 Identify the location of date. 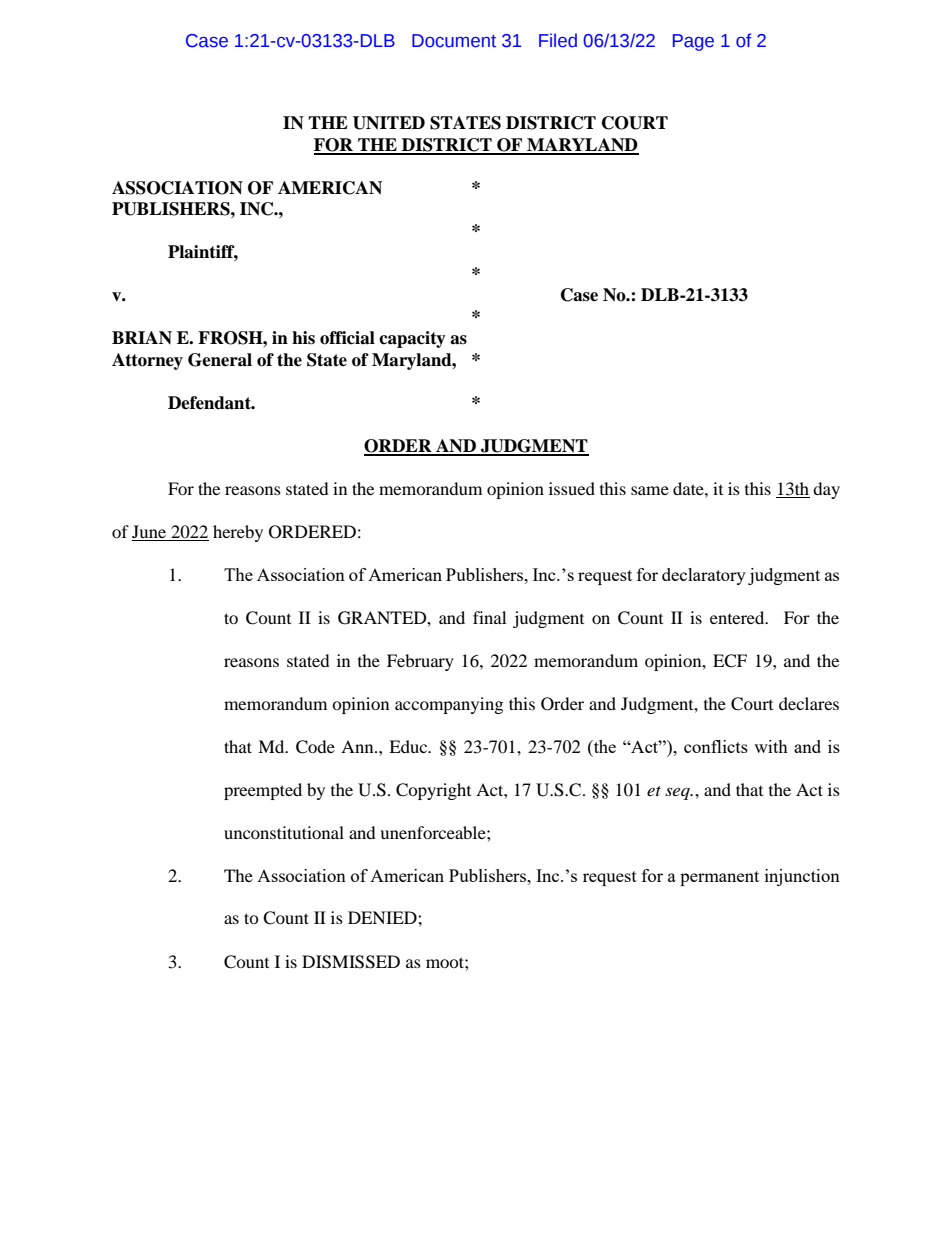
(689, 488).
